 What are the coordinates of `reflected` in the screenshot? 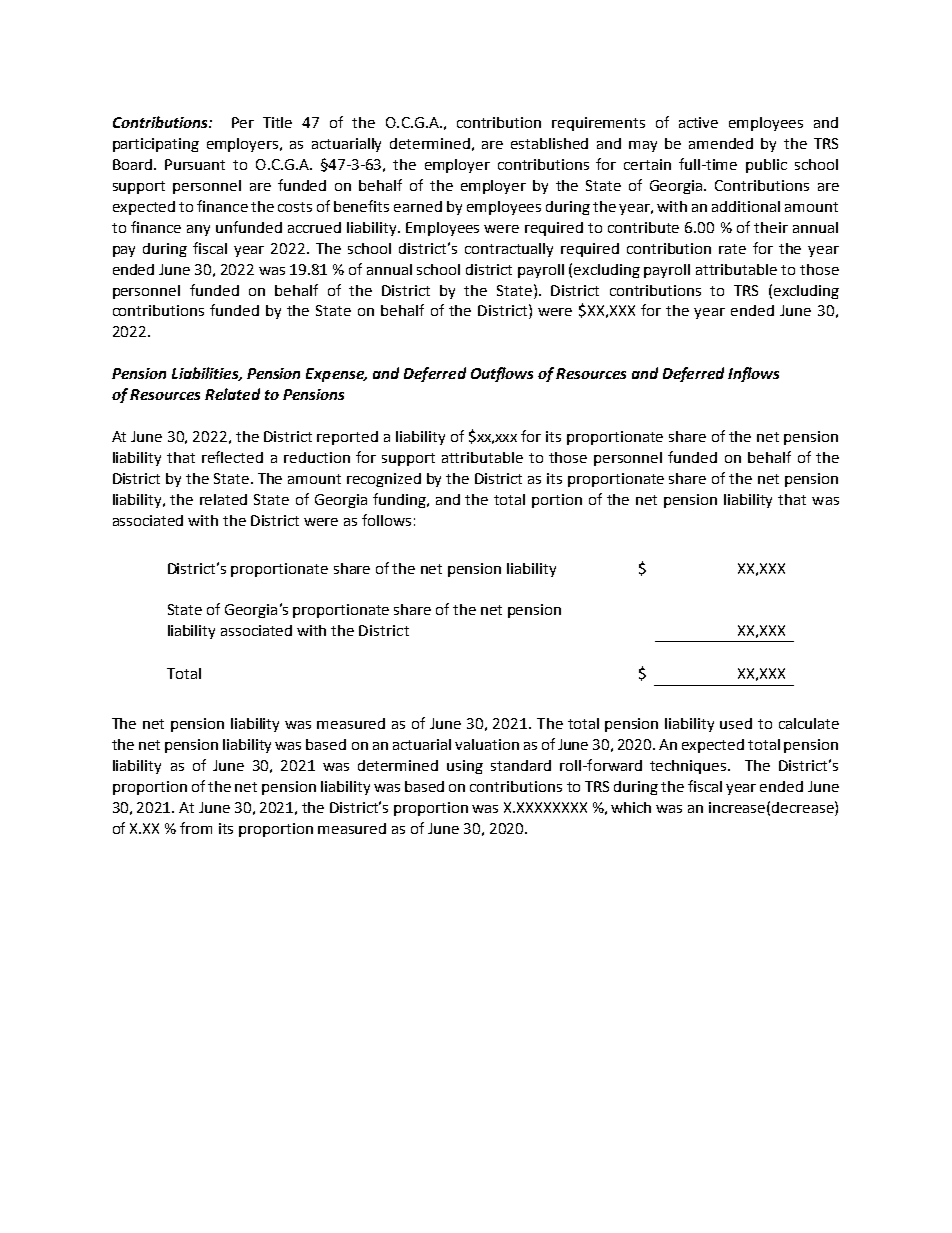 It's located at (232, 457).
